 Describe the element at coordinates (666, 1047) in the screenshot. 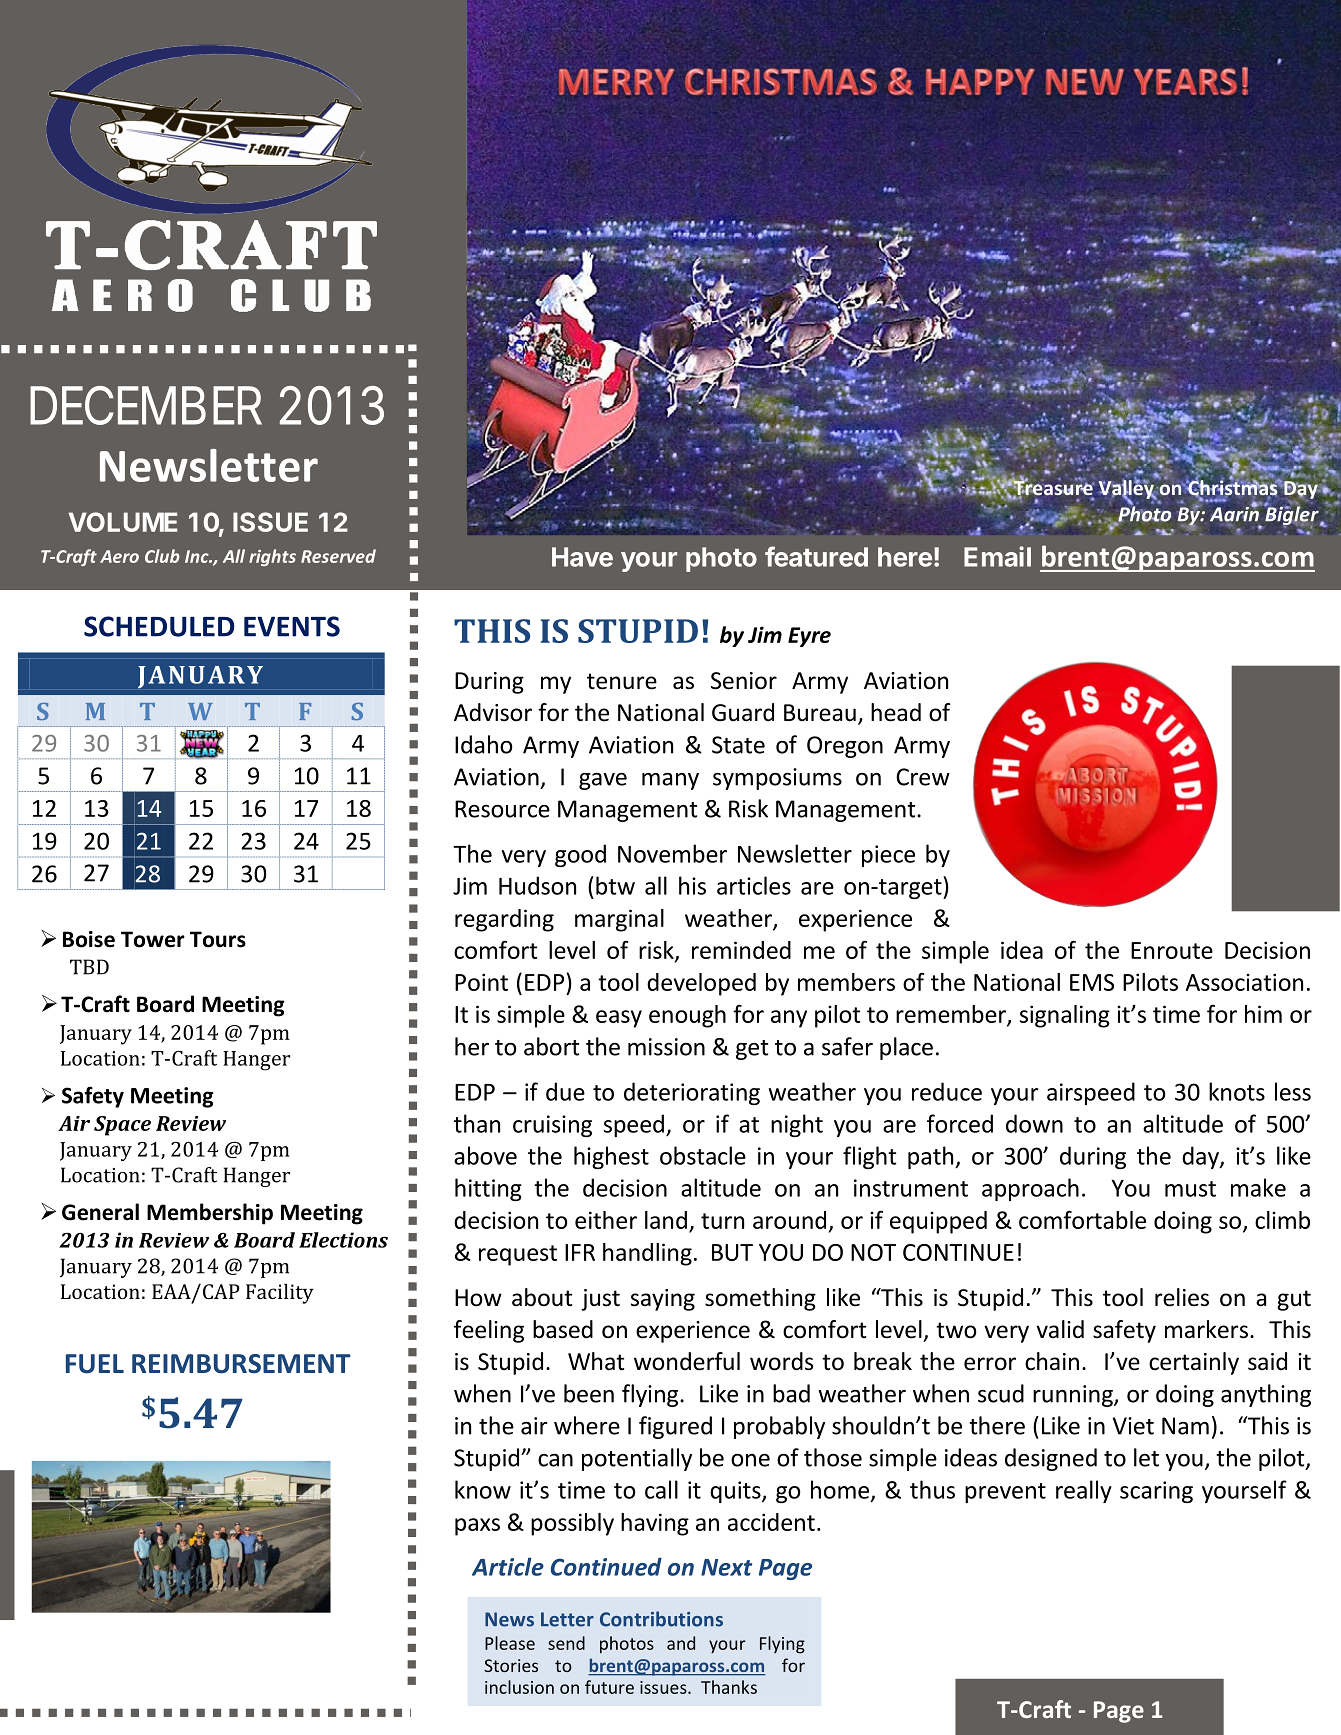

I see `mission` at that location.
